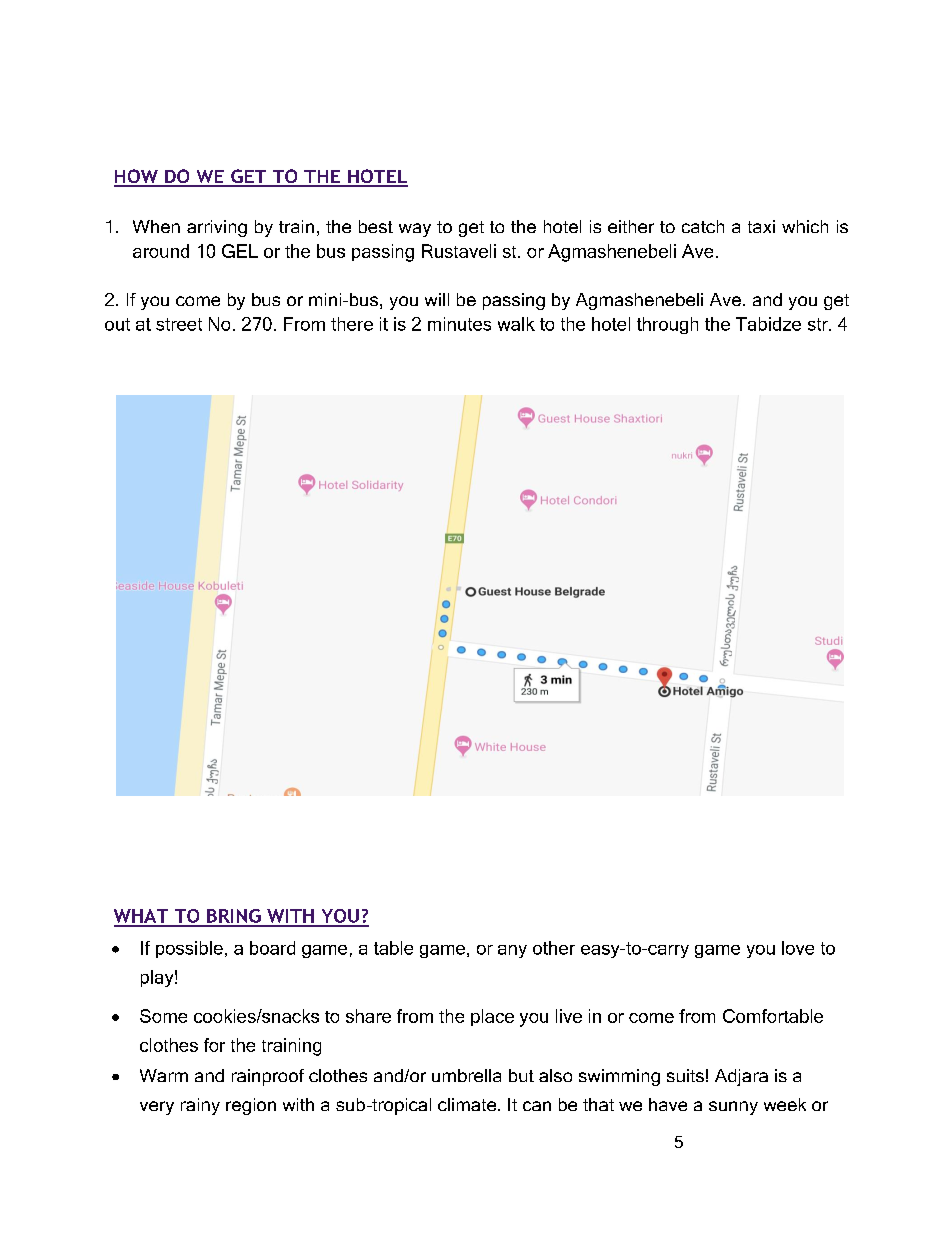  I want to click on suits, so click(685, 1075).
